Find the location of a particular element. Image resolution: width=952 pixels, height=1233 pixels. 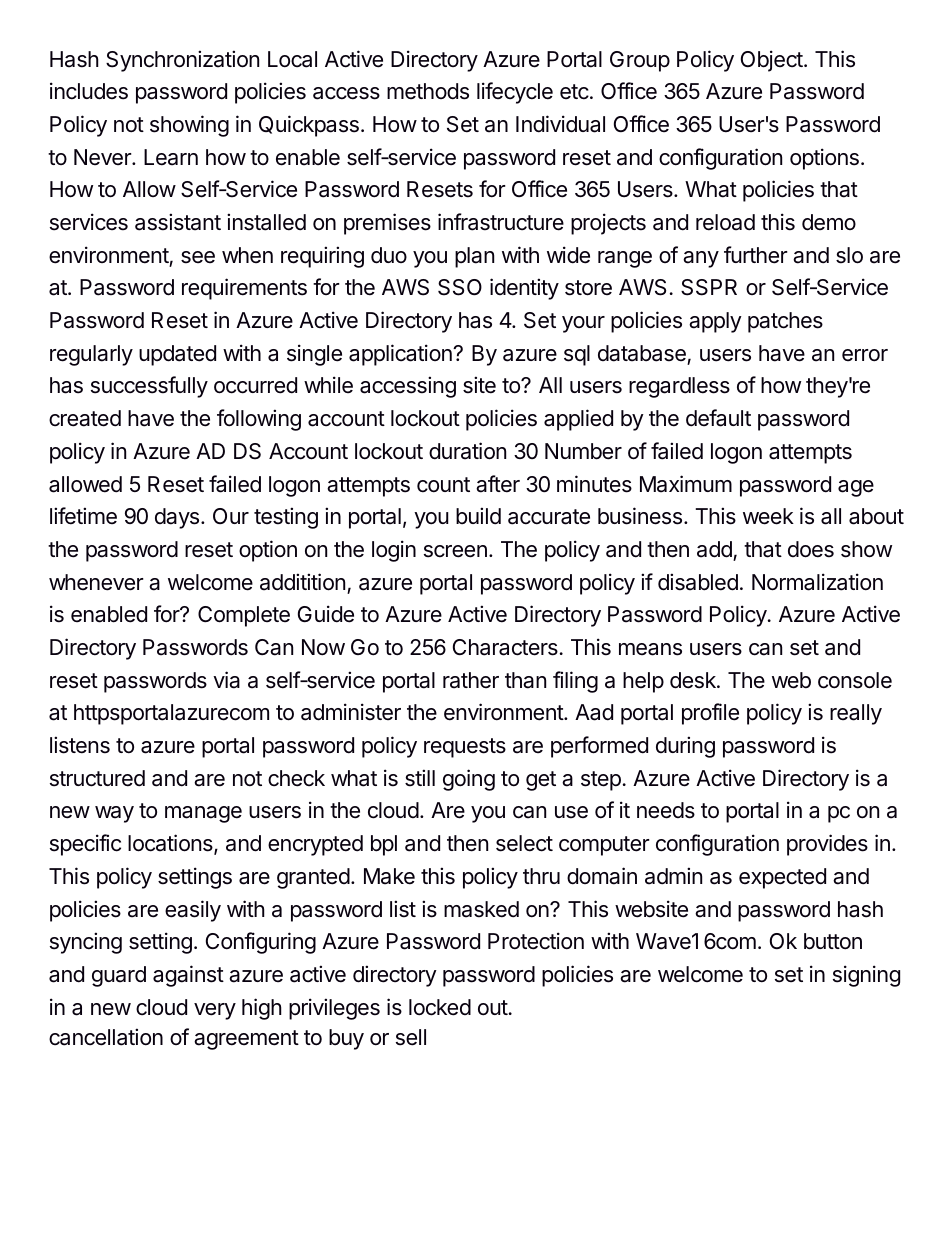

lifecycle is located at coordinates (515, 93).
